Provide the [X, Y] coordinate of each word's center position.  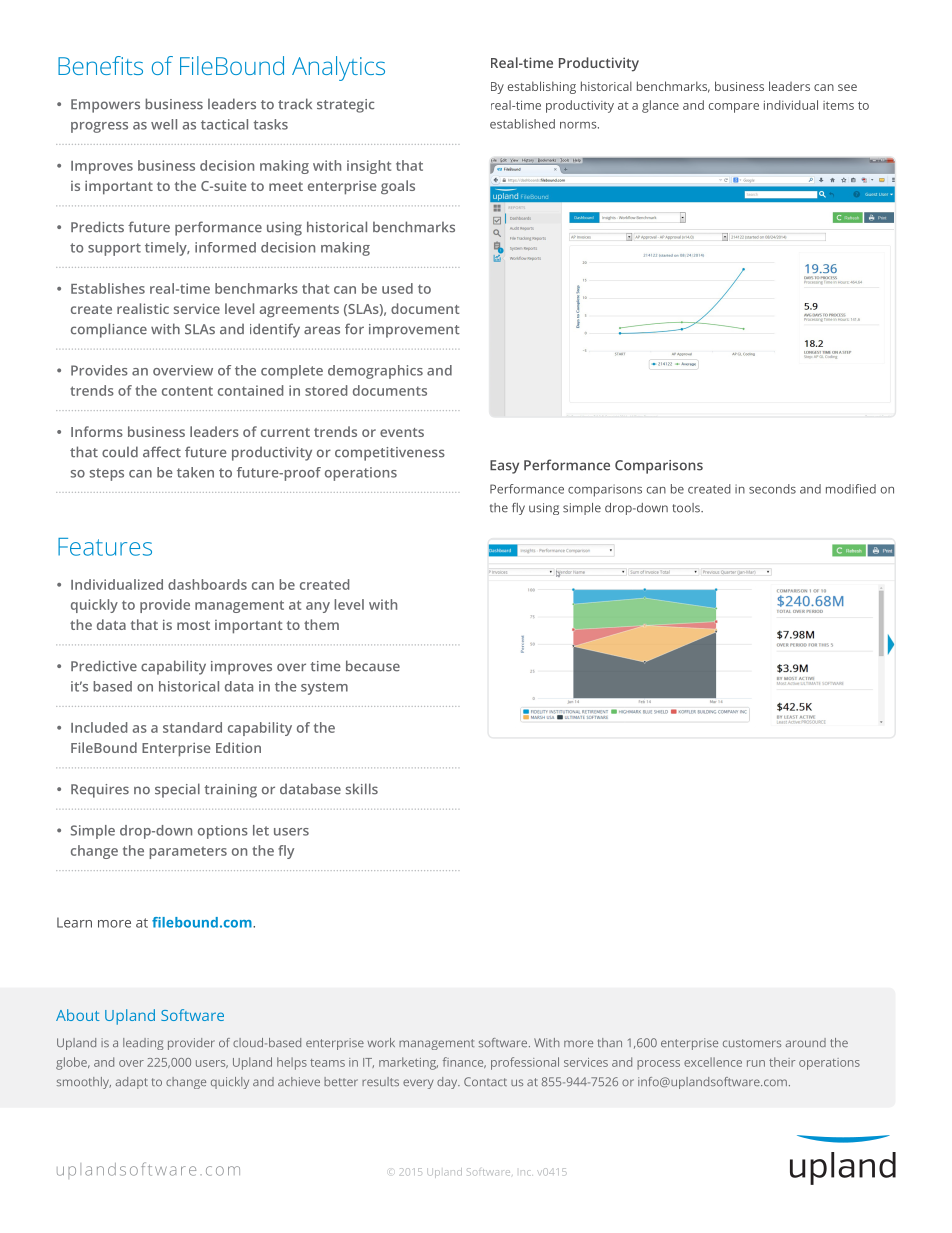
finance [464, 1062]
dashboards [207, 584]
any [318, 607]
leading [143, 1044]
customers [752, 1043]
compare [734, 108]
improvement [414, 331]
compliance [109, 330]
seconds [772, 489]
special [177, 790]
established [522, 124]
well [164, 124]
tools [687, 508]
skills [362, 789]
